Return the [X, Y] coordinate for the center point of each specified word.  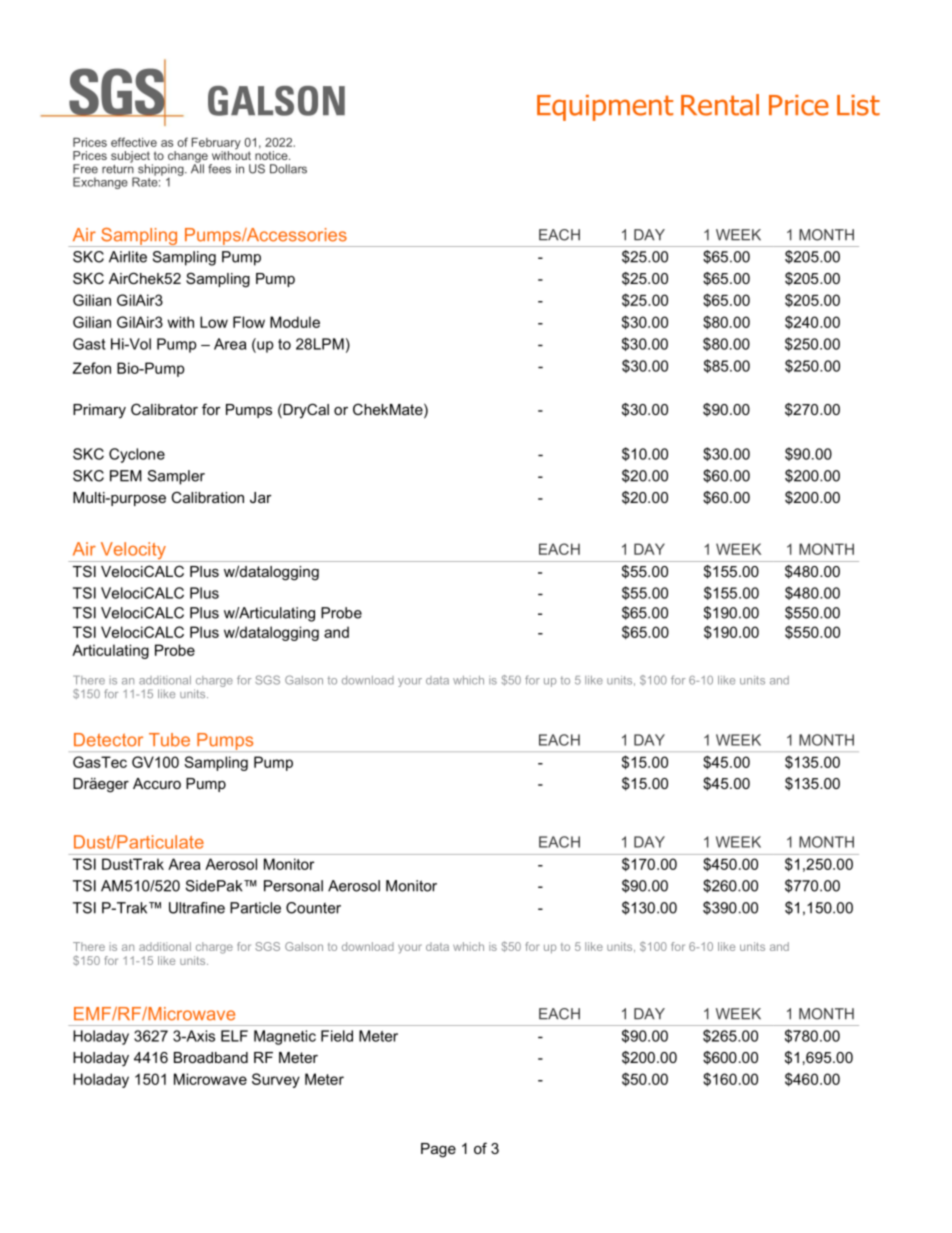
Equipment [605, 108]
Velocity [133, 552]
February [216, 145]
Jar [261, 497]
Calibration [207, 497]
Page [438, 1150]
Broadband [211, 1057]
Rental [720, 105]
